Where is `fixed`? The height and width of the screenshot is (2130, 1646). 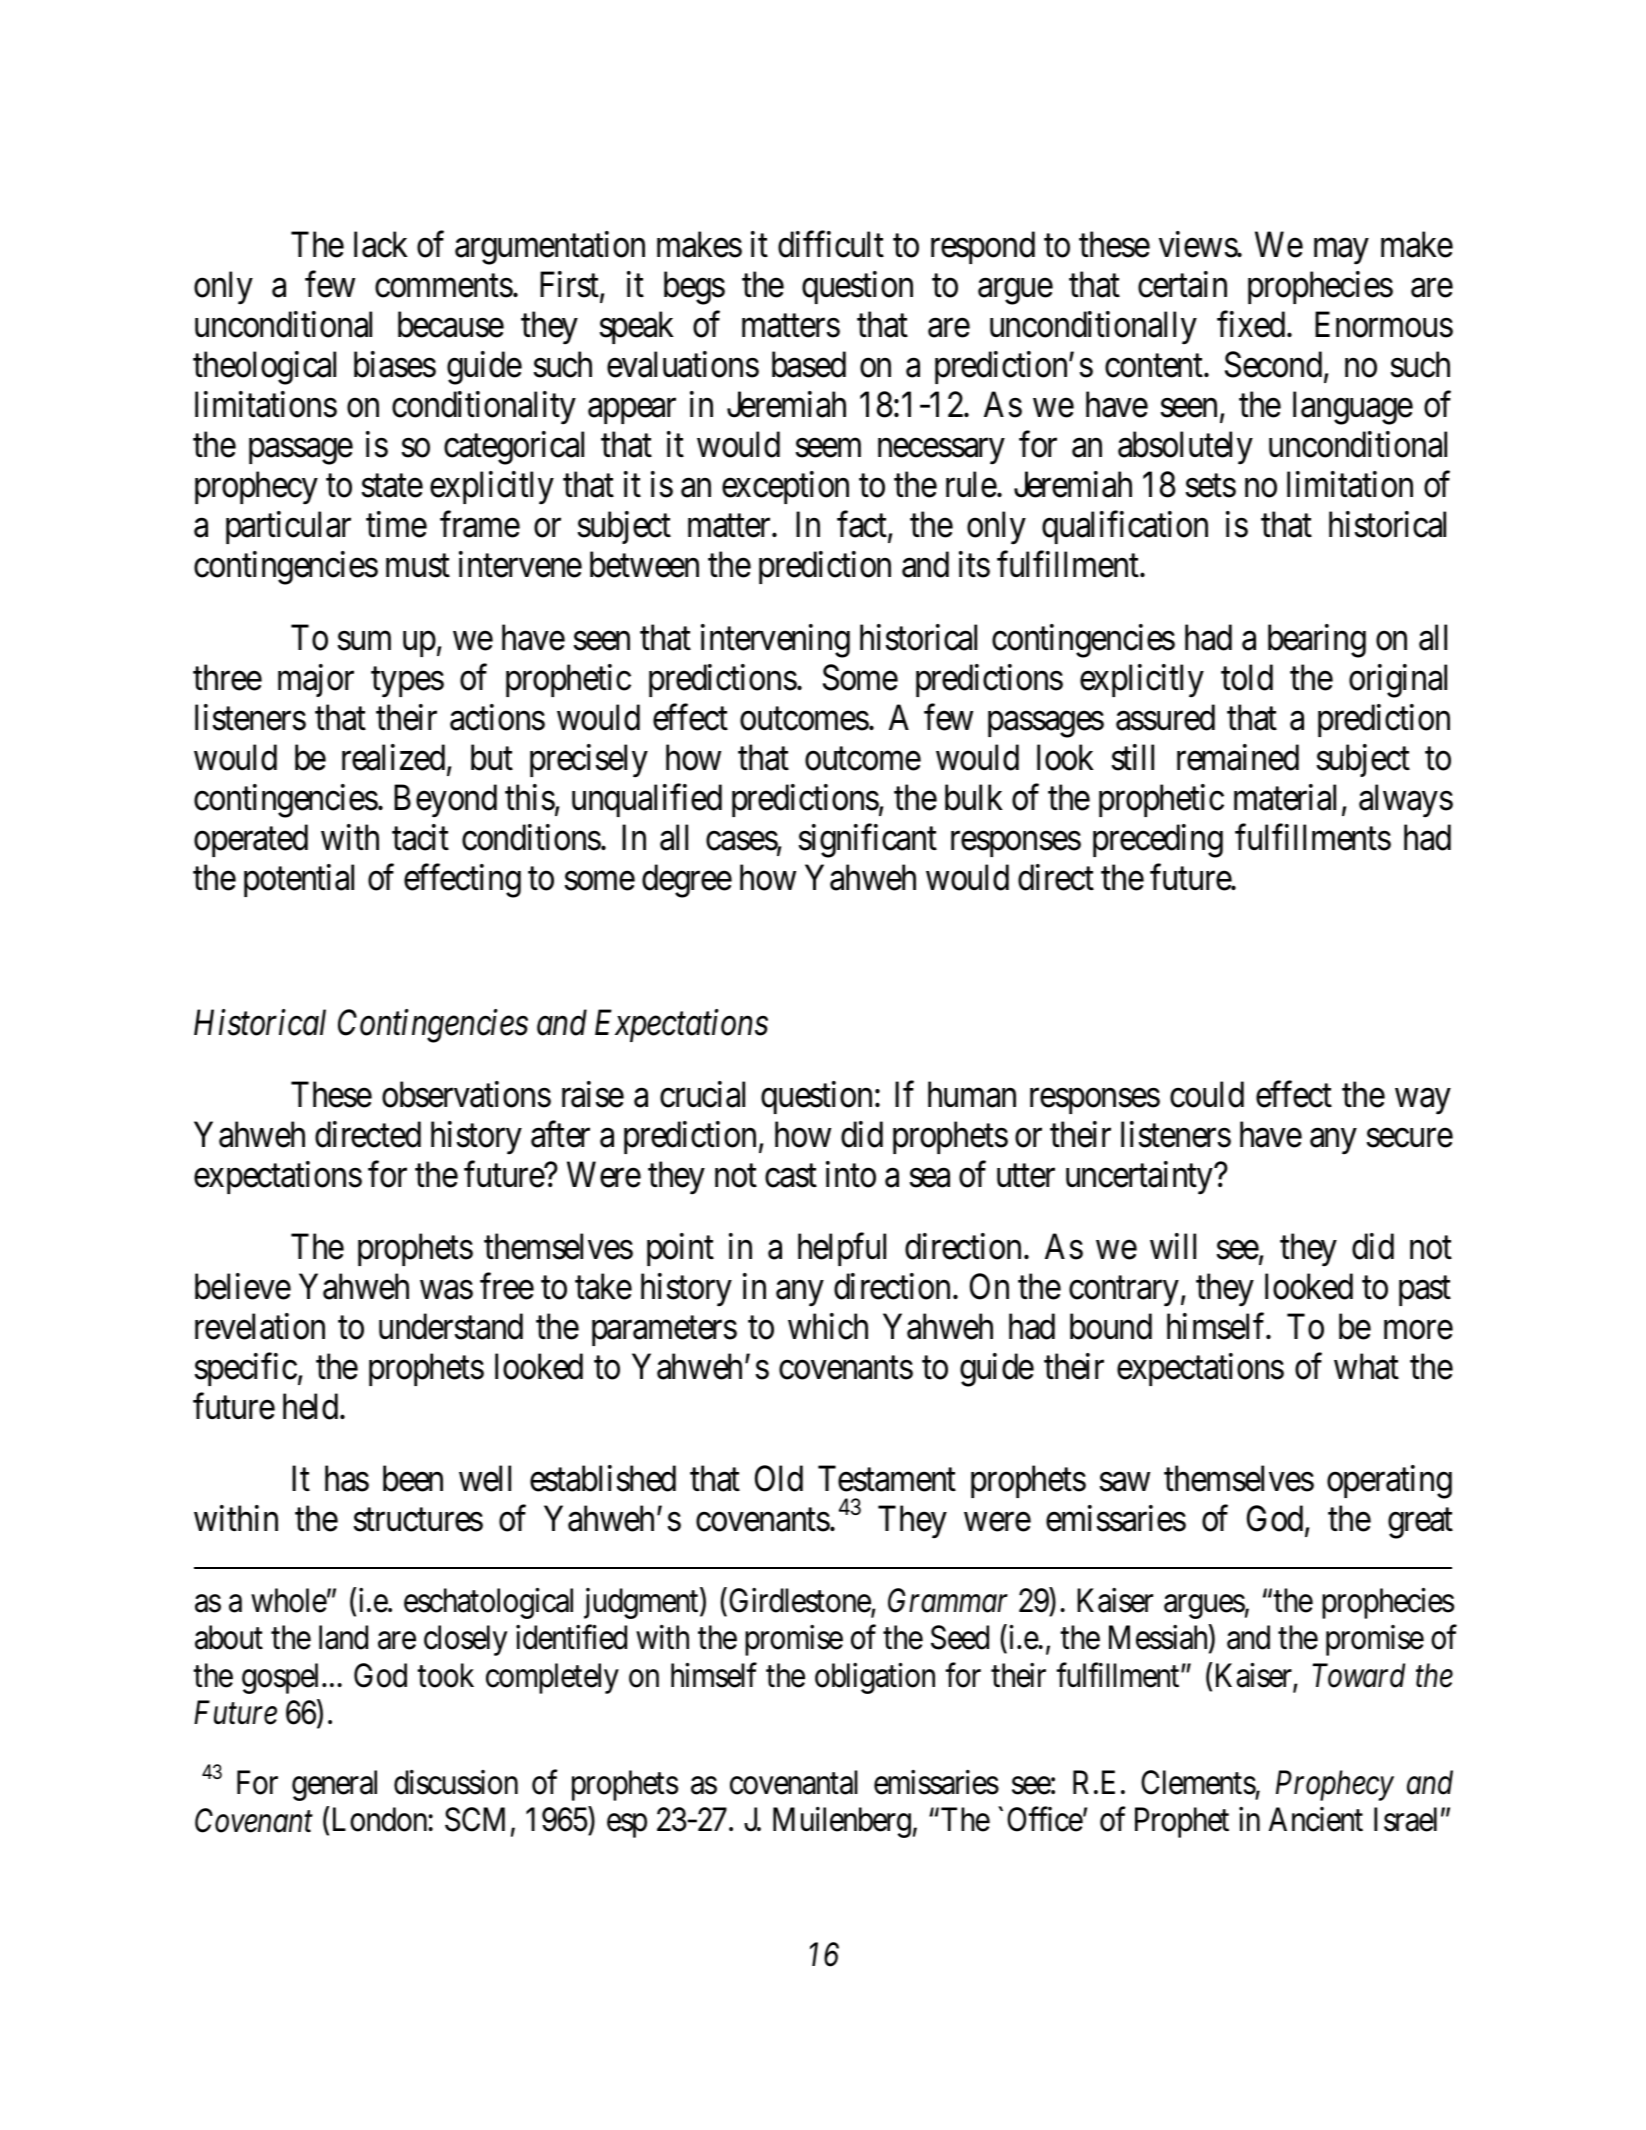
fixed is located at coordinates (1252, 325).
